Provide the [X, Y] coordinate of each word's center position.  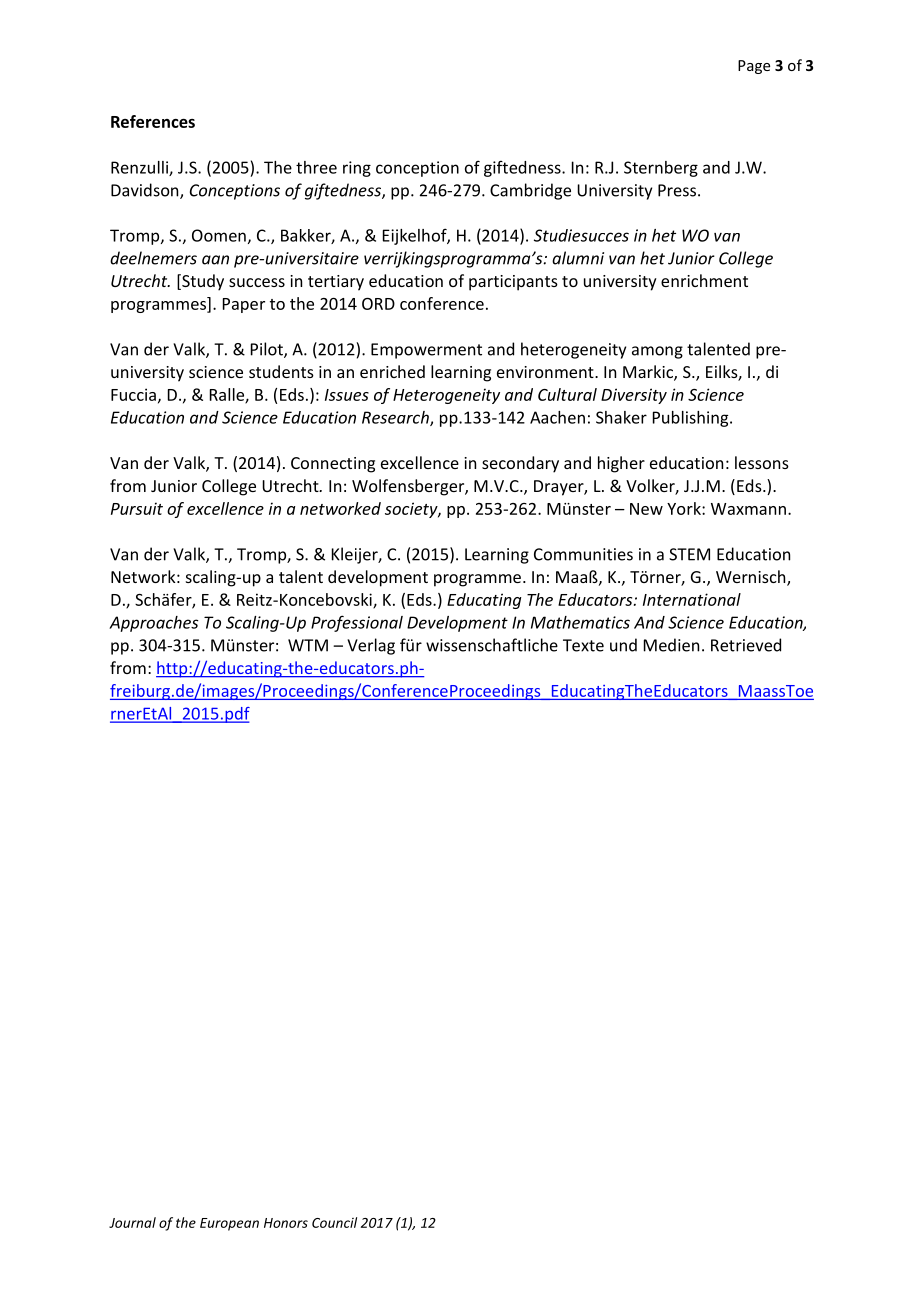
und [623, 645]
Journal [132, 1222]
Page [754, 67]
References [153, 121]
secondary [520, 464]
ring [357, 169]
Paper [244, 305]
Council [334, 1222]
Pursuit [137, 508]
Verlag [371, 646]
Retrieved [746, 645]
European [229, 1224]
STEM [689, 554]
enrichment [704, 280]
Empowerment [426, 351]
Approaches [154, 624]
